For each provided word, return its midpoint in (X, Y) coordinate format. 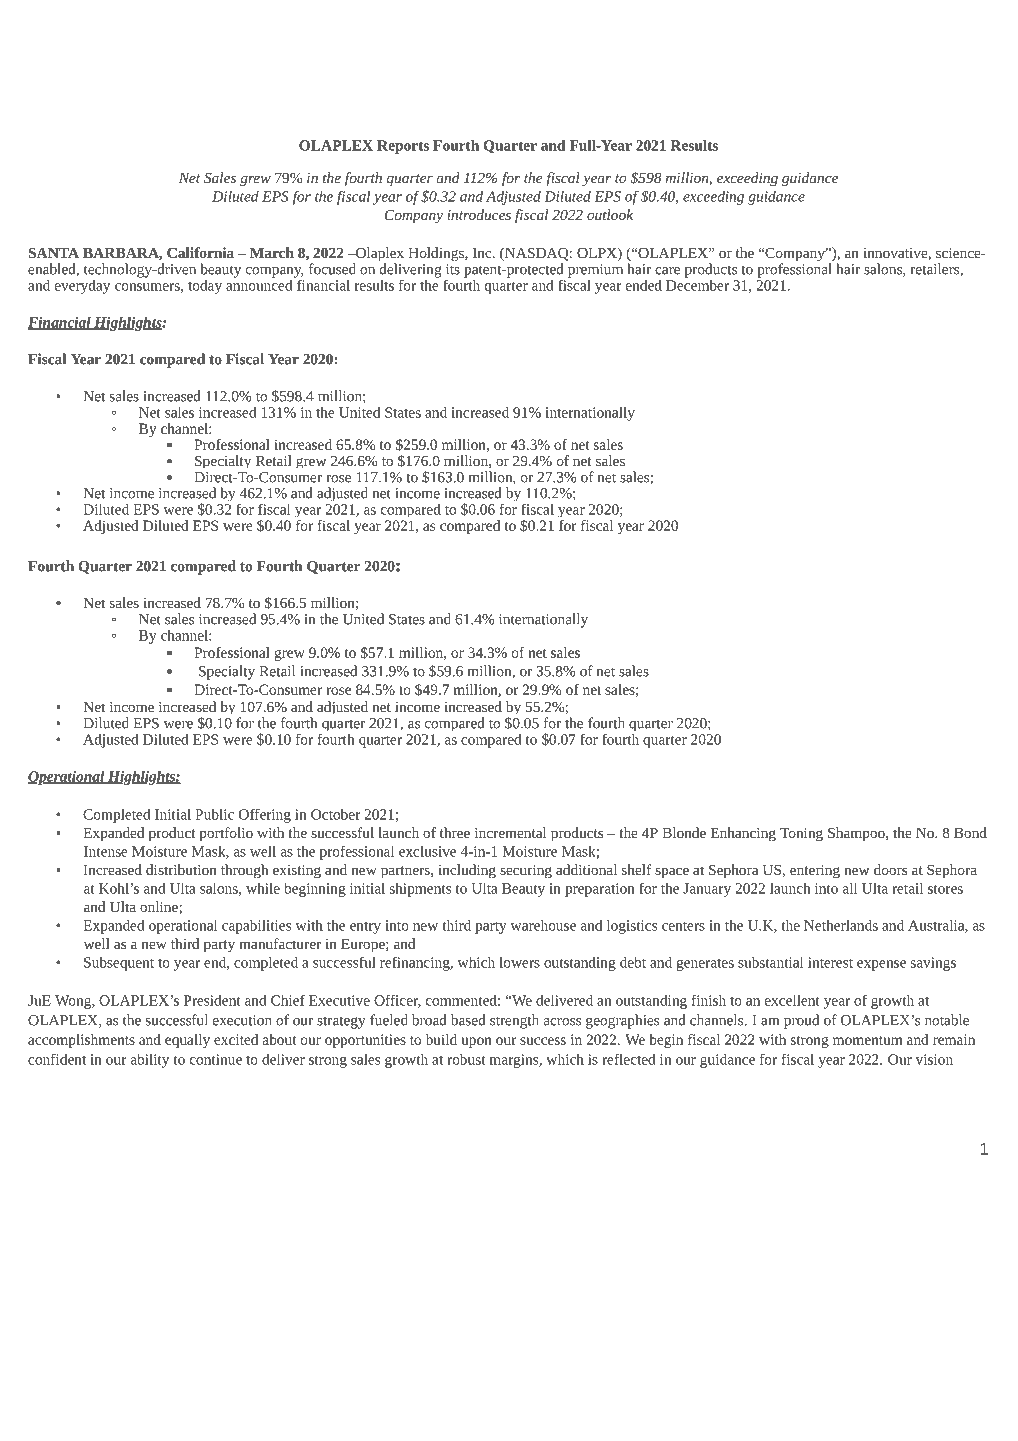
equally (187, 1041)
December (697, 284)
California (200, 252)
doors (890, 869)
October (336, 814)
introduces (479, 214)
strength (514, 1021)
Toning (801, 835)
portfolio (226, 834)
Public (214, 814)
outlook (610, 214)
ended (644, 285)
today (205, 287)
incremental (510, 832)
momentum (867, 1040)
